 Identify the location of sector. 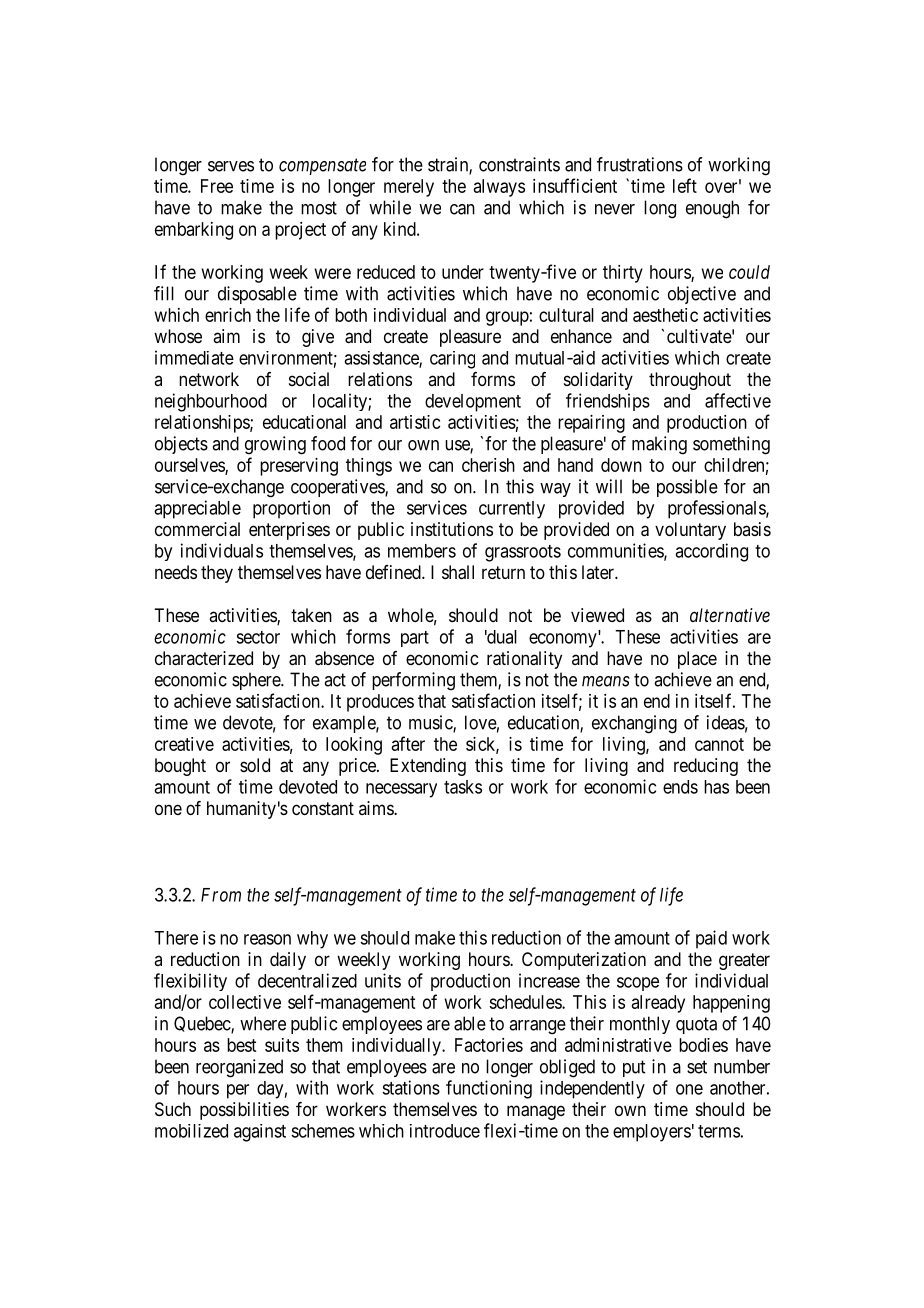
(258, 637).
